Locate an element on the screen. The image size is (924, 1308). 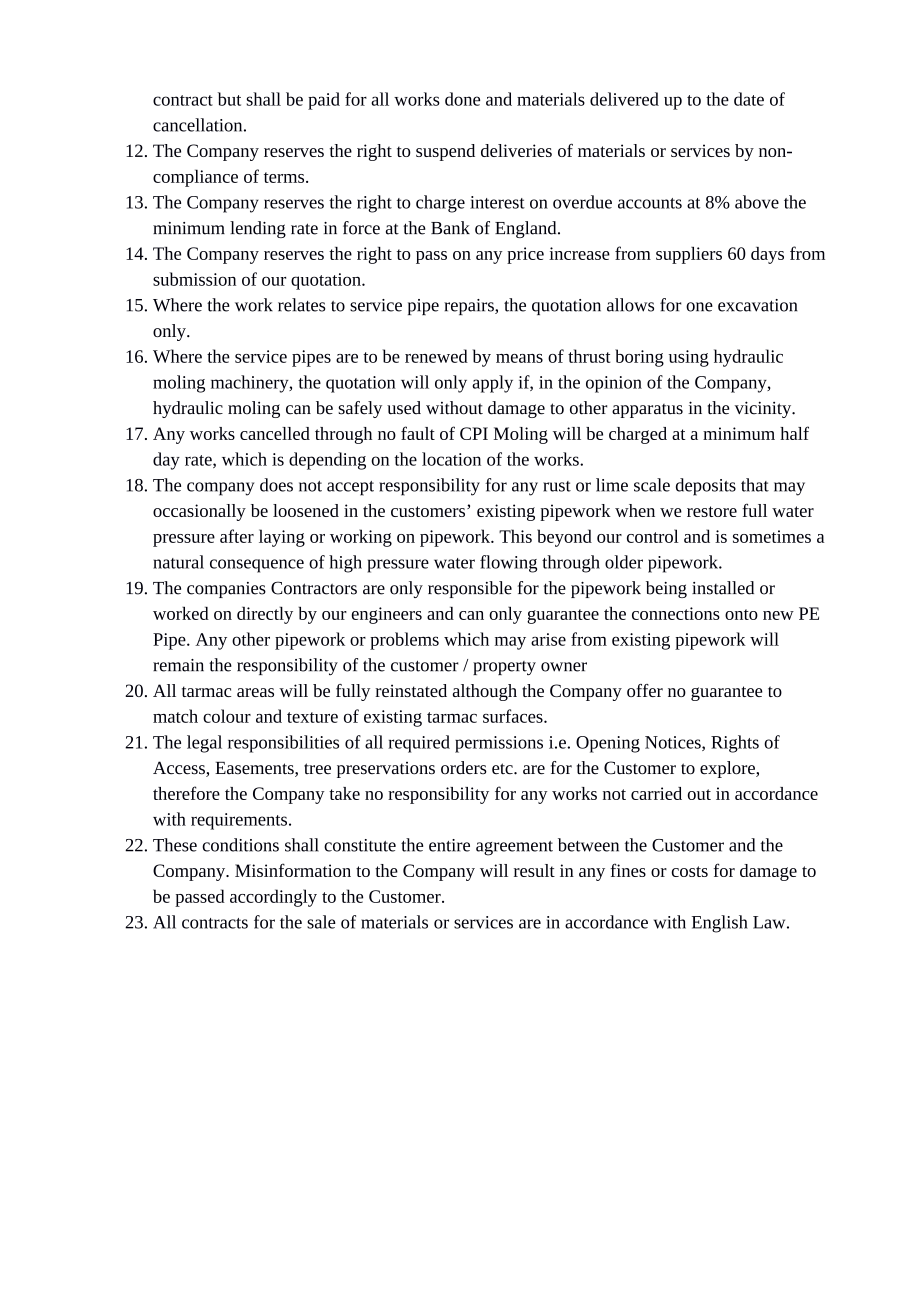
English is located at coordinates (720, 924).
